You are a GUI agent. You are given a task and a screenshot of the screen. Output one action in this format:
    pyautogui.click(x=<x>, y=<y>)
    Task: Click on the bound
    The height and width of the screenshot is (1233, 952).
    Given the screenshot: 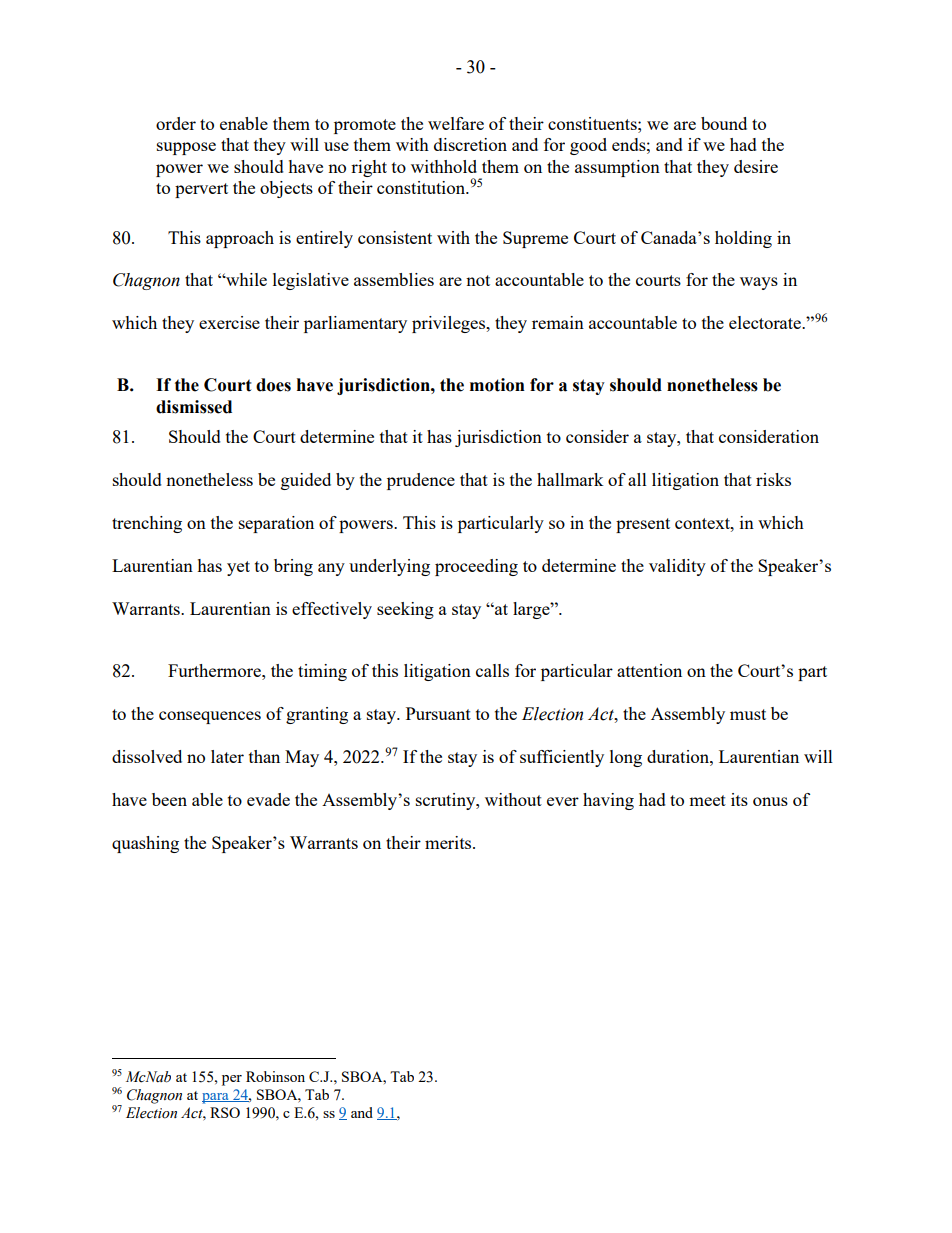 What is the action you would take?
    pyautogui.click(x=724, y=123)
